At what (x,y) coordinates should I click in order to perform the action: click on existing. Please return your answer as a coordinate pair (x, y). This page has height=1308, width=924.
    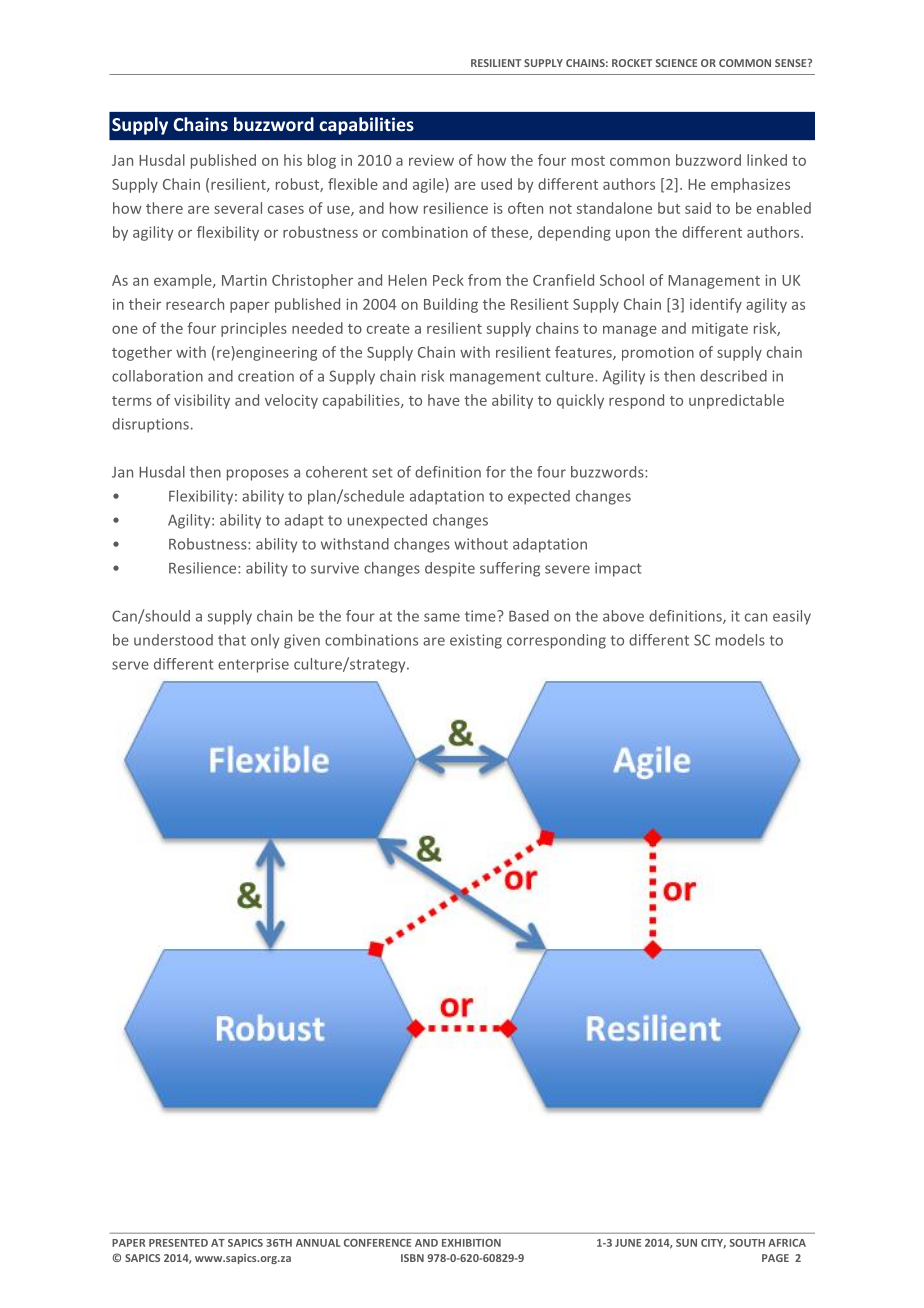
    Looking at the image, I should click on (476, 641).
